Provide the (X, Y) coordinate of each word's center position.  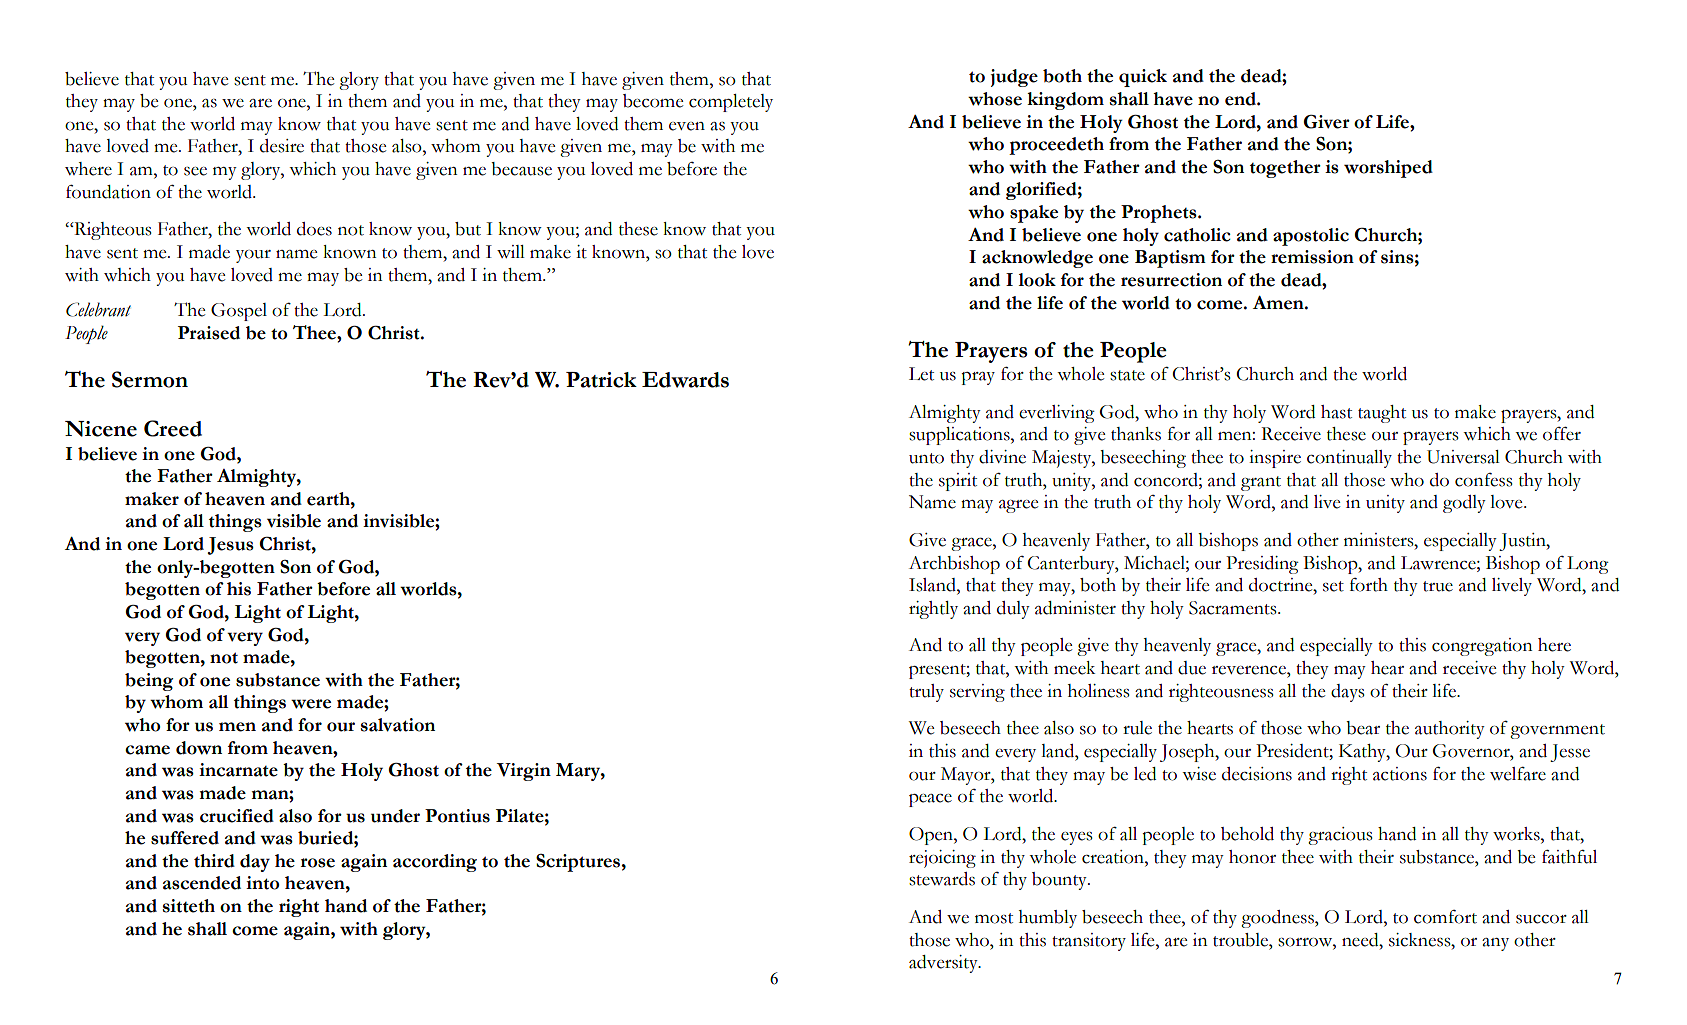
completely (731, 103)
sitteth (189, 906)
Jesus (230, 546)
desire (282, 146)
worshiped (1388, 169)
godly (1464, 504)
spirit (958, 482)
